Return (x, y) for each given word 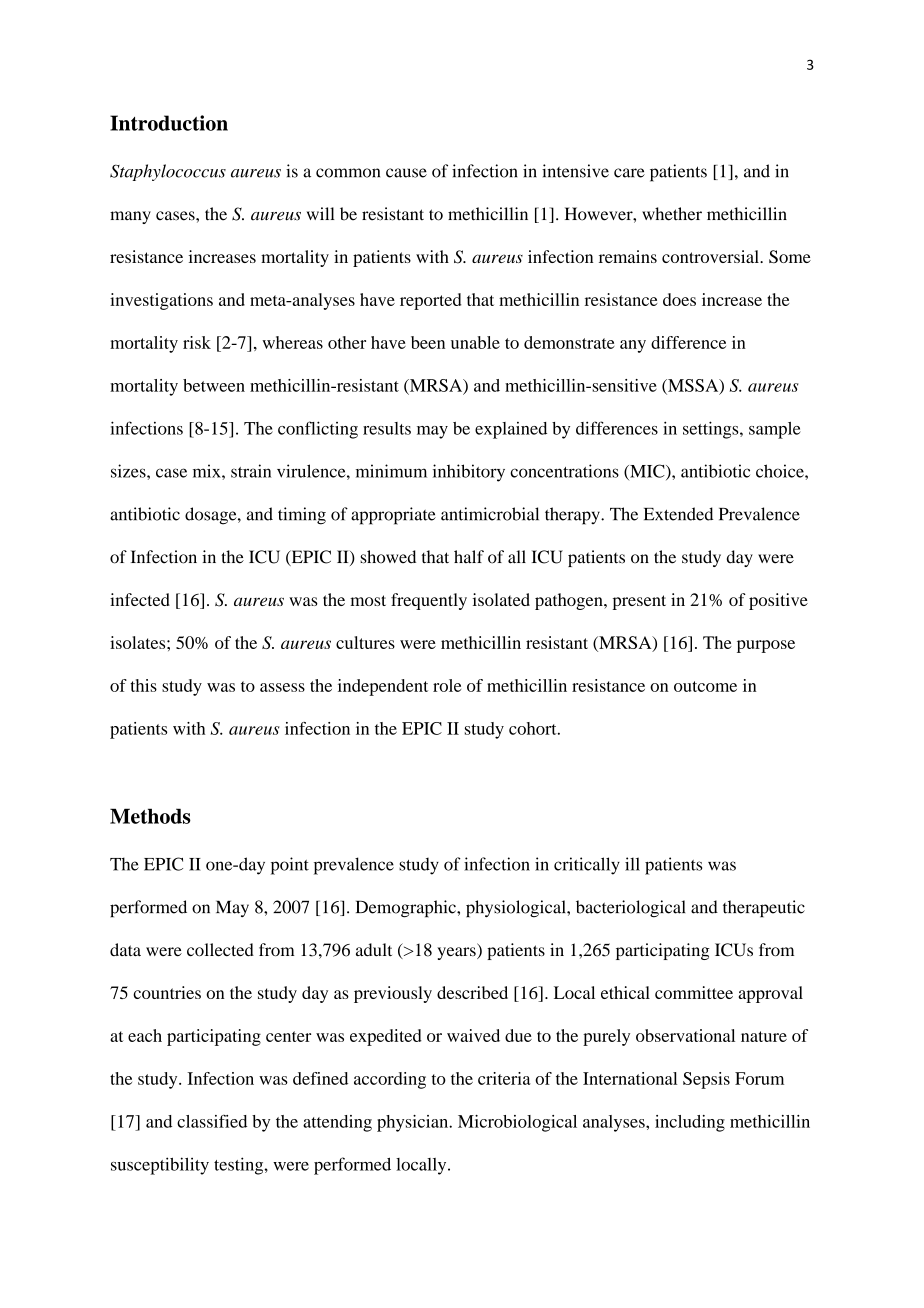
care (629, 173)
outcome (705, 686)
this (143, 685)
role (447, 685)
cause (406, 173)
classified (212, 1121)
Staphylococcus (168, 172)
